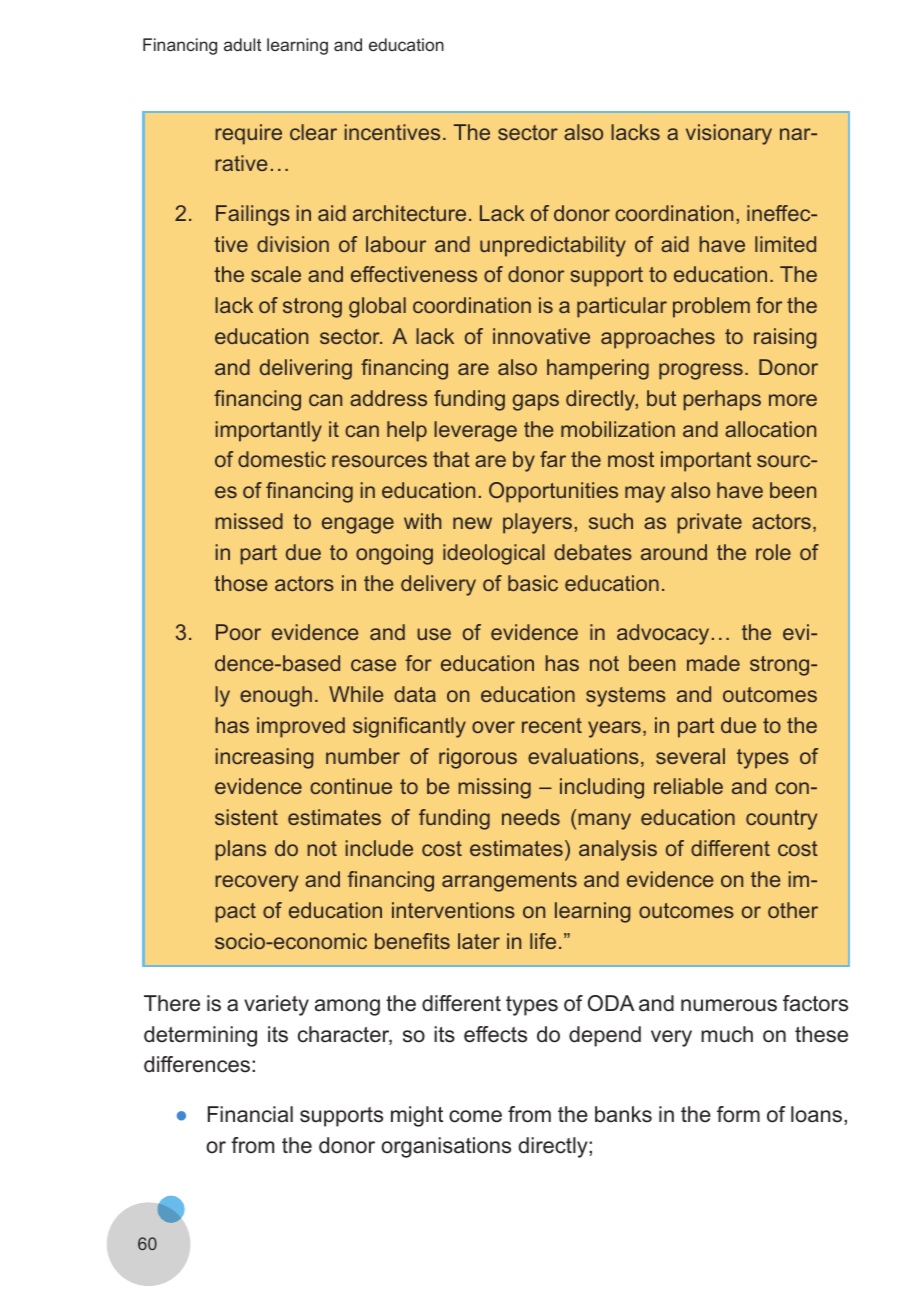 Image resolution: width=924 pixels, height=1311 pixels. What do you see at coordinates (240, 583) in the screenshot?
I see `those` at bounding box center [240, 583].
